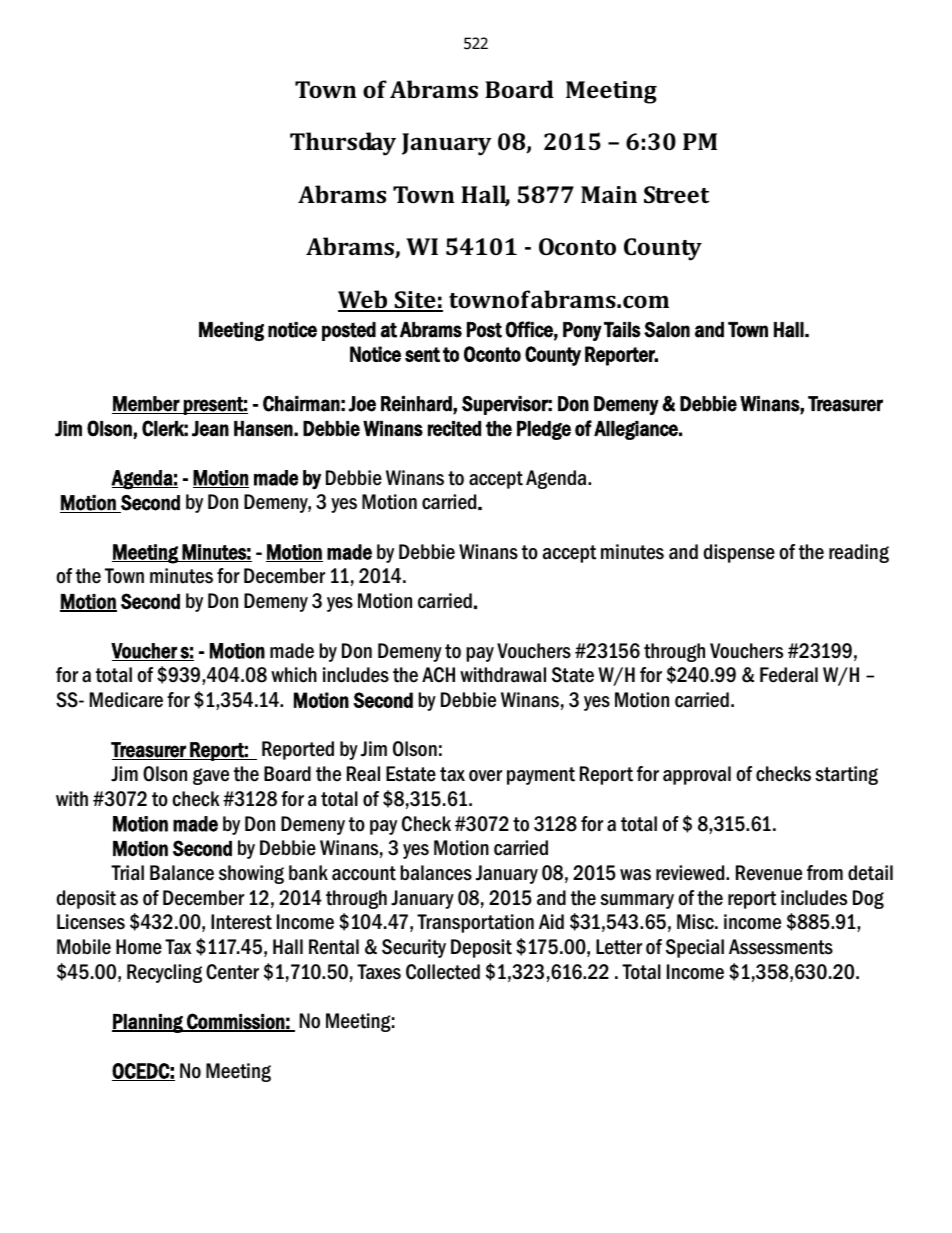 The height and width of the document is (1233, 952). Describe the element at coordinates (454, 429) in the document. I see `recited` at that location.
